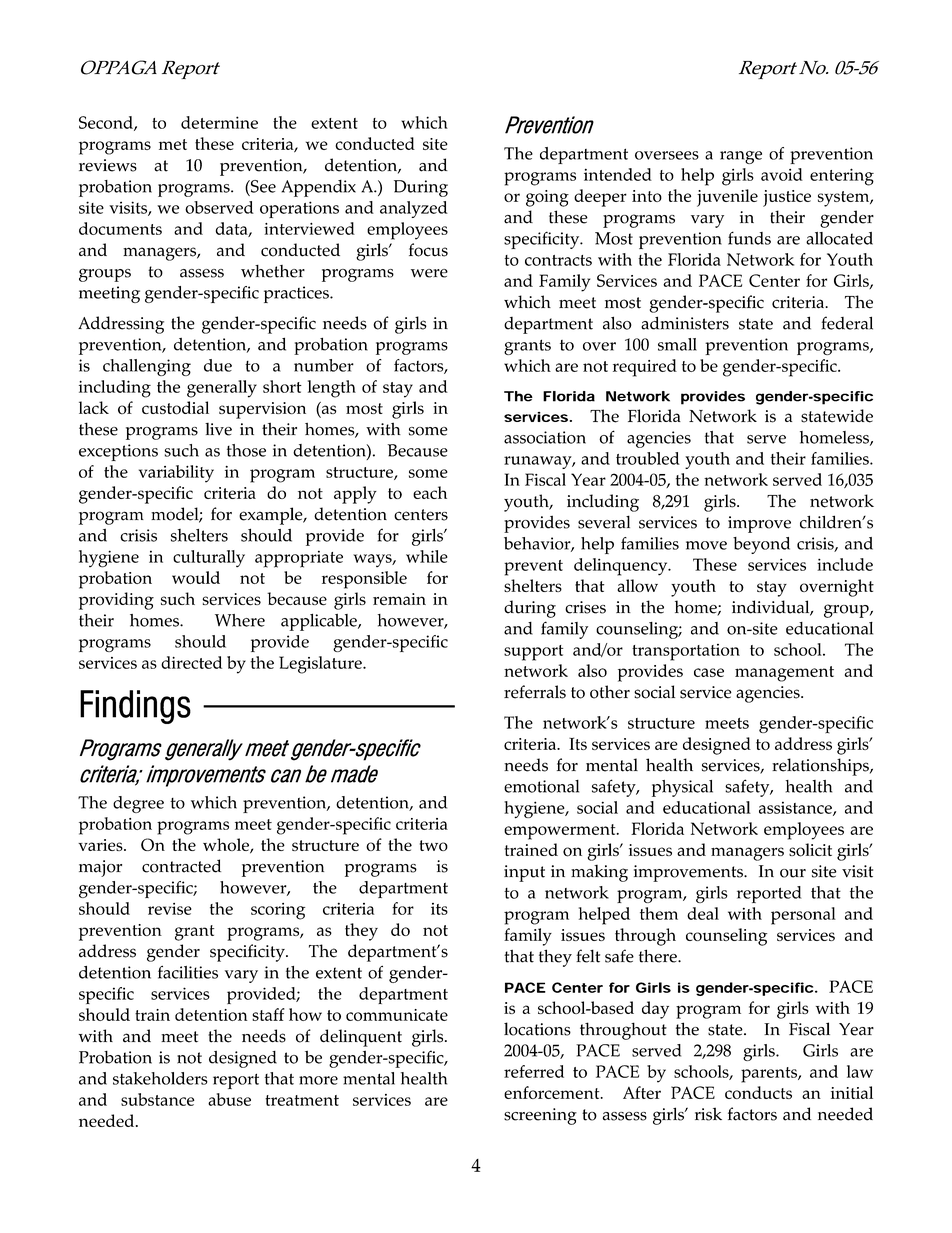  I want to click on contracted, so click(181, 866).
